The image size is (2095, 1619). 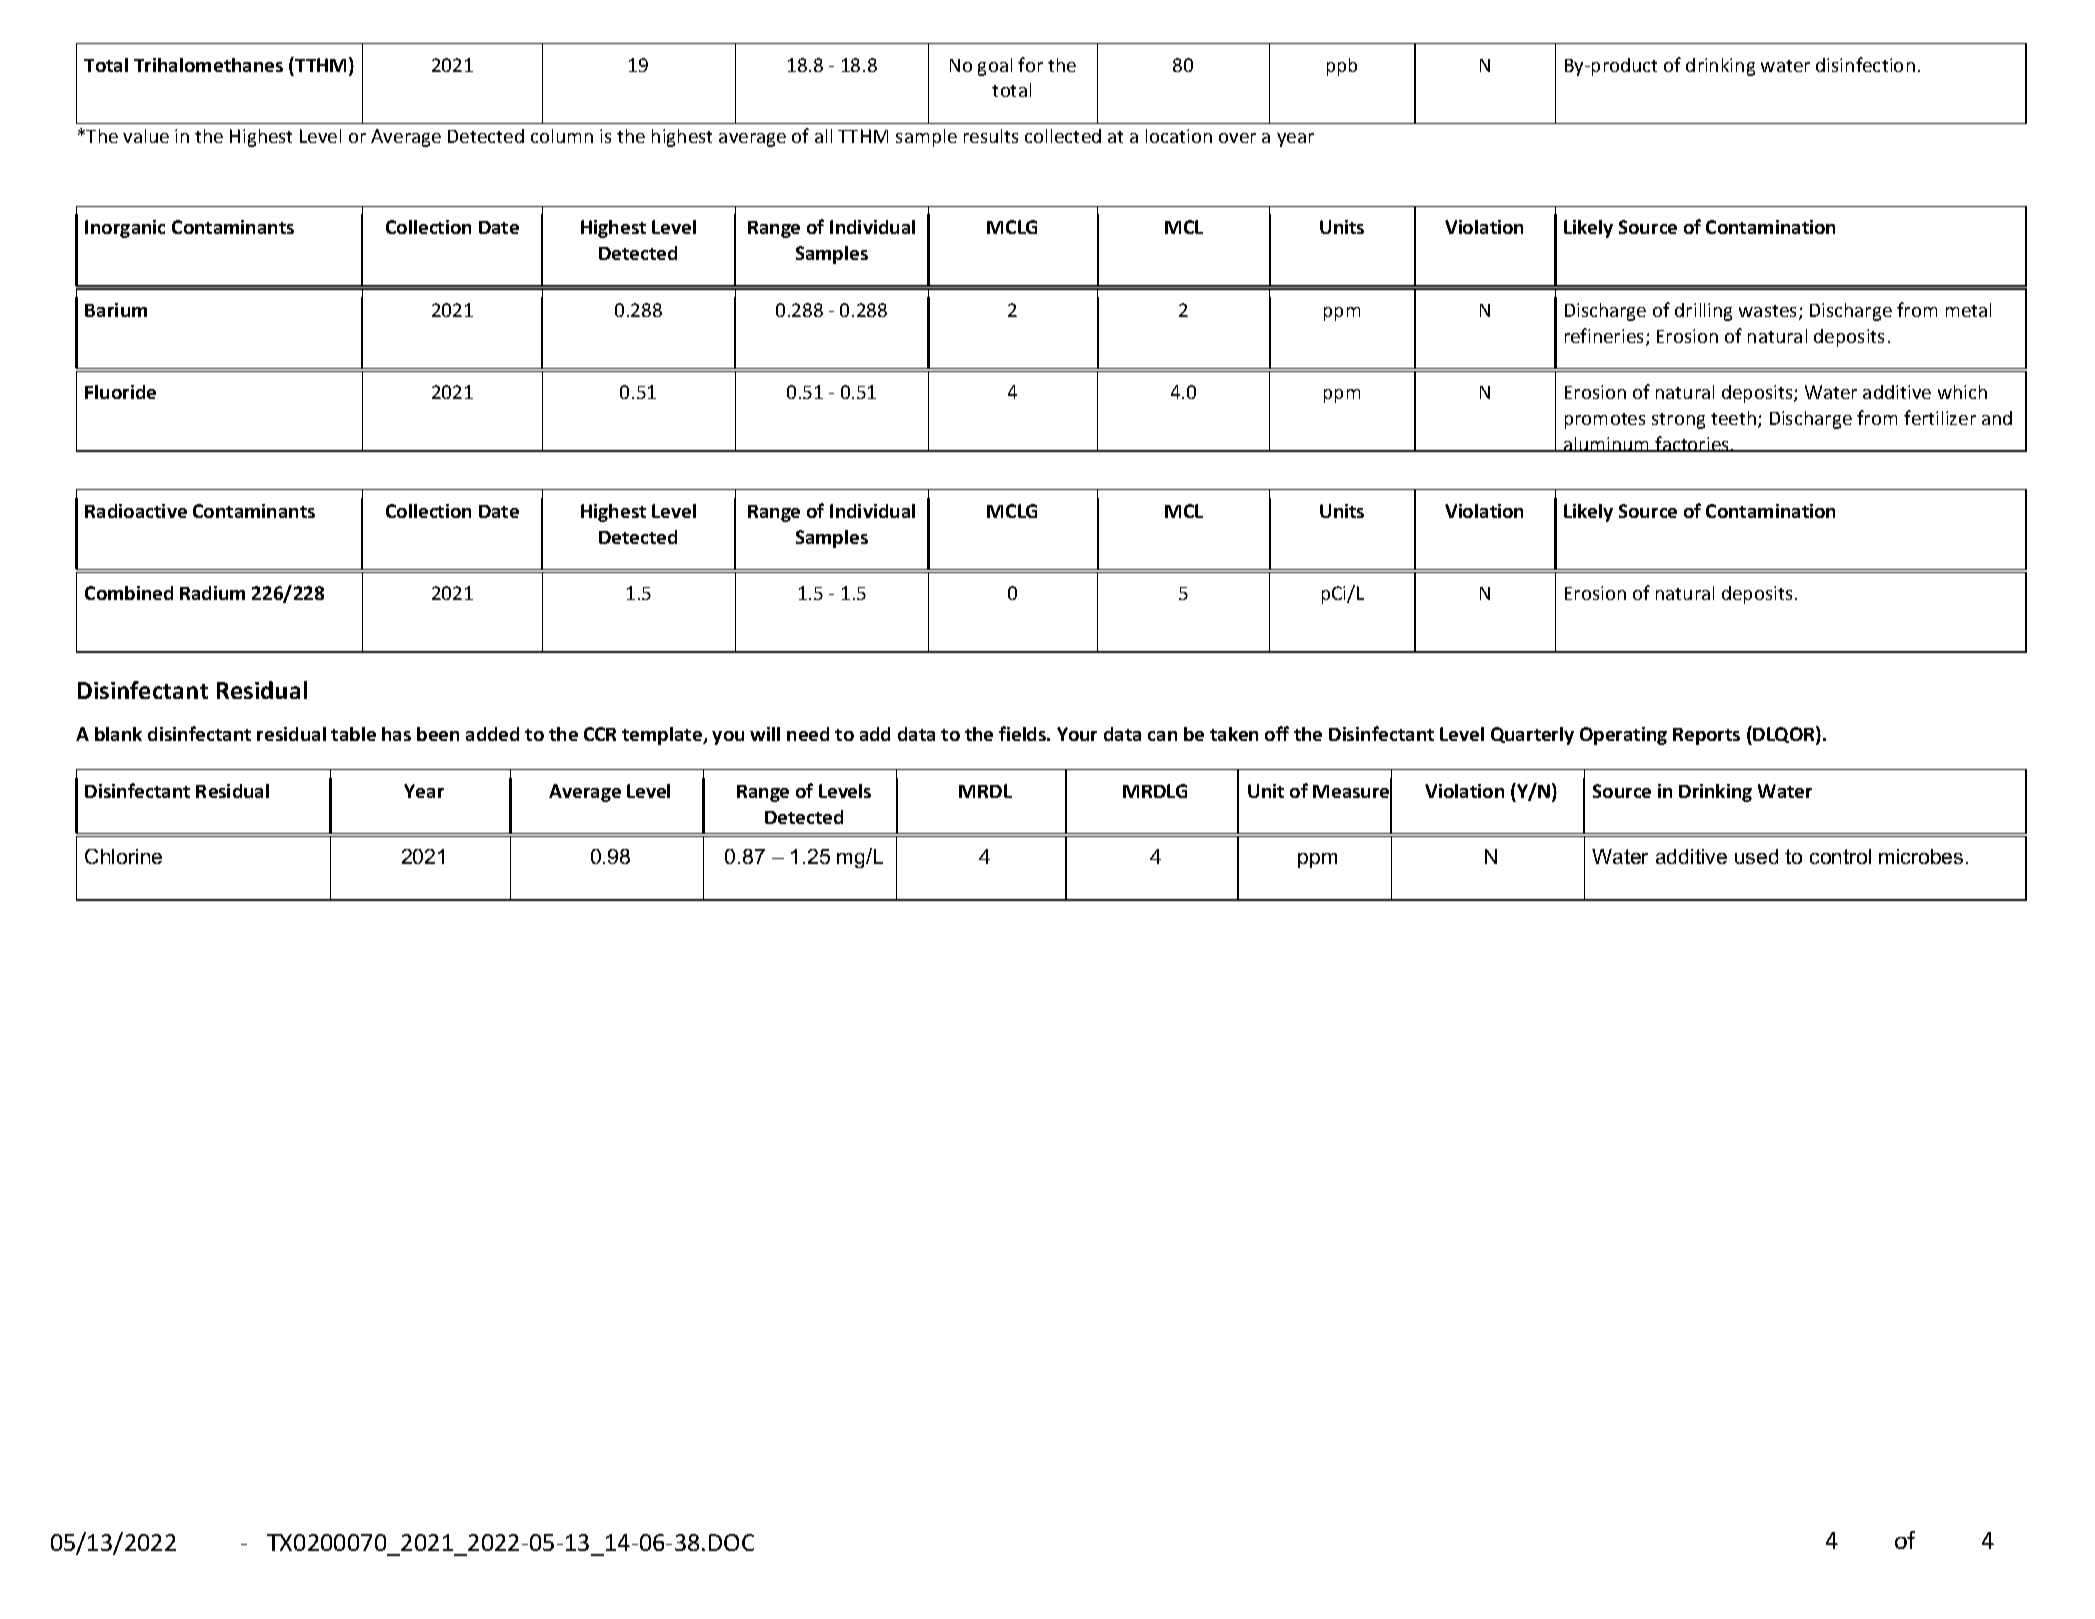 What do you see at coordinates (1030, 64) in the screenshot?
I see `for` at bounding box center [1030, 64].
